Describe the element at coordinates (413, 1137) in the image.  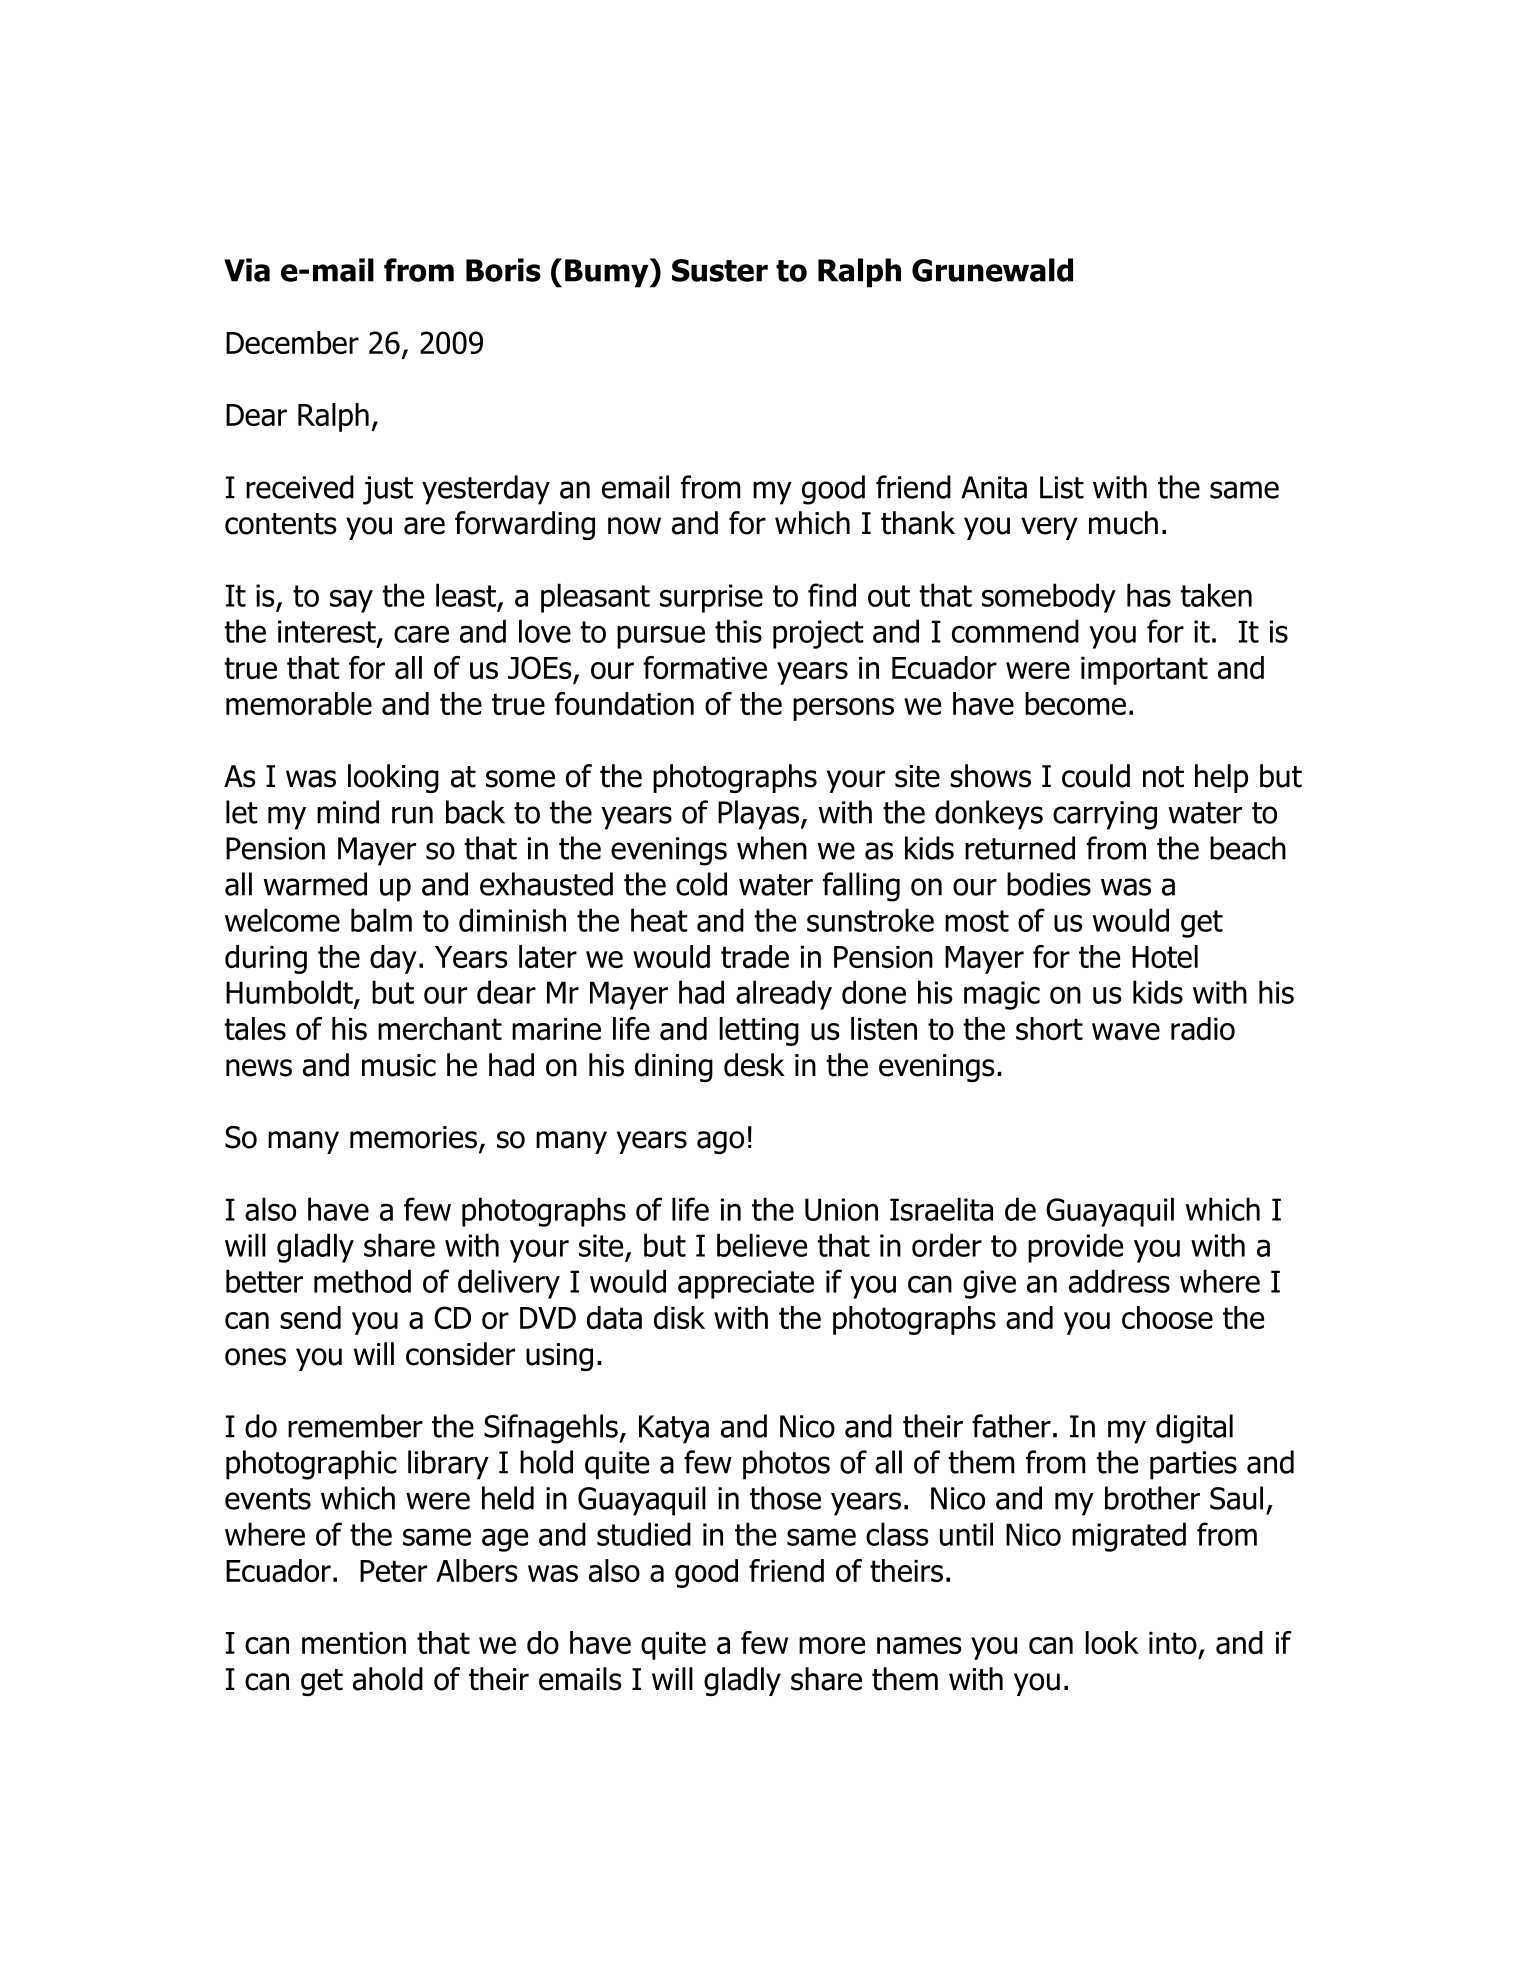
I see `memories` at that location.
